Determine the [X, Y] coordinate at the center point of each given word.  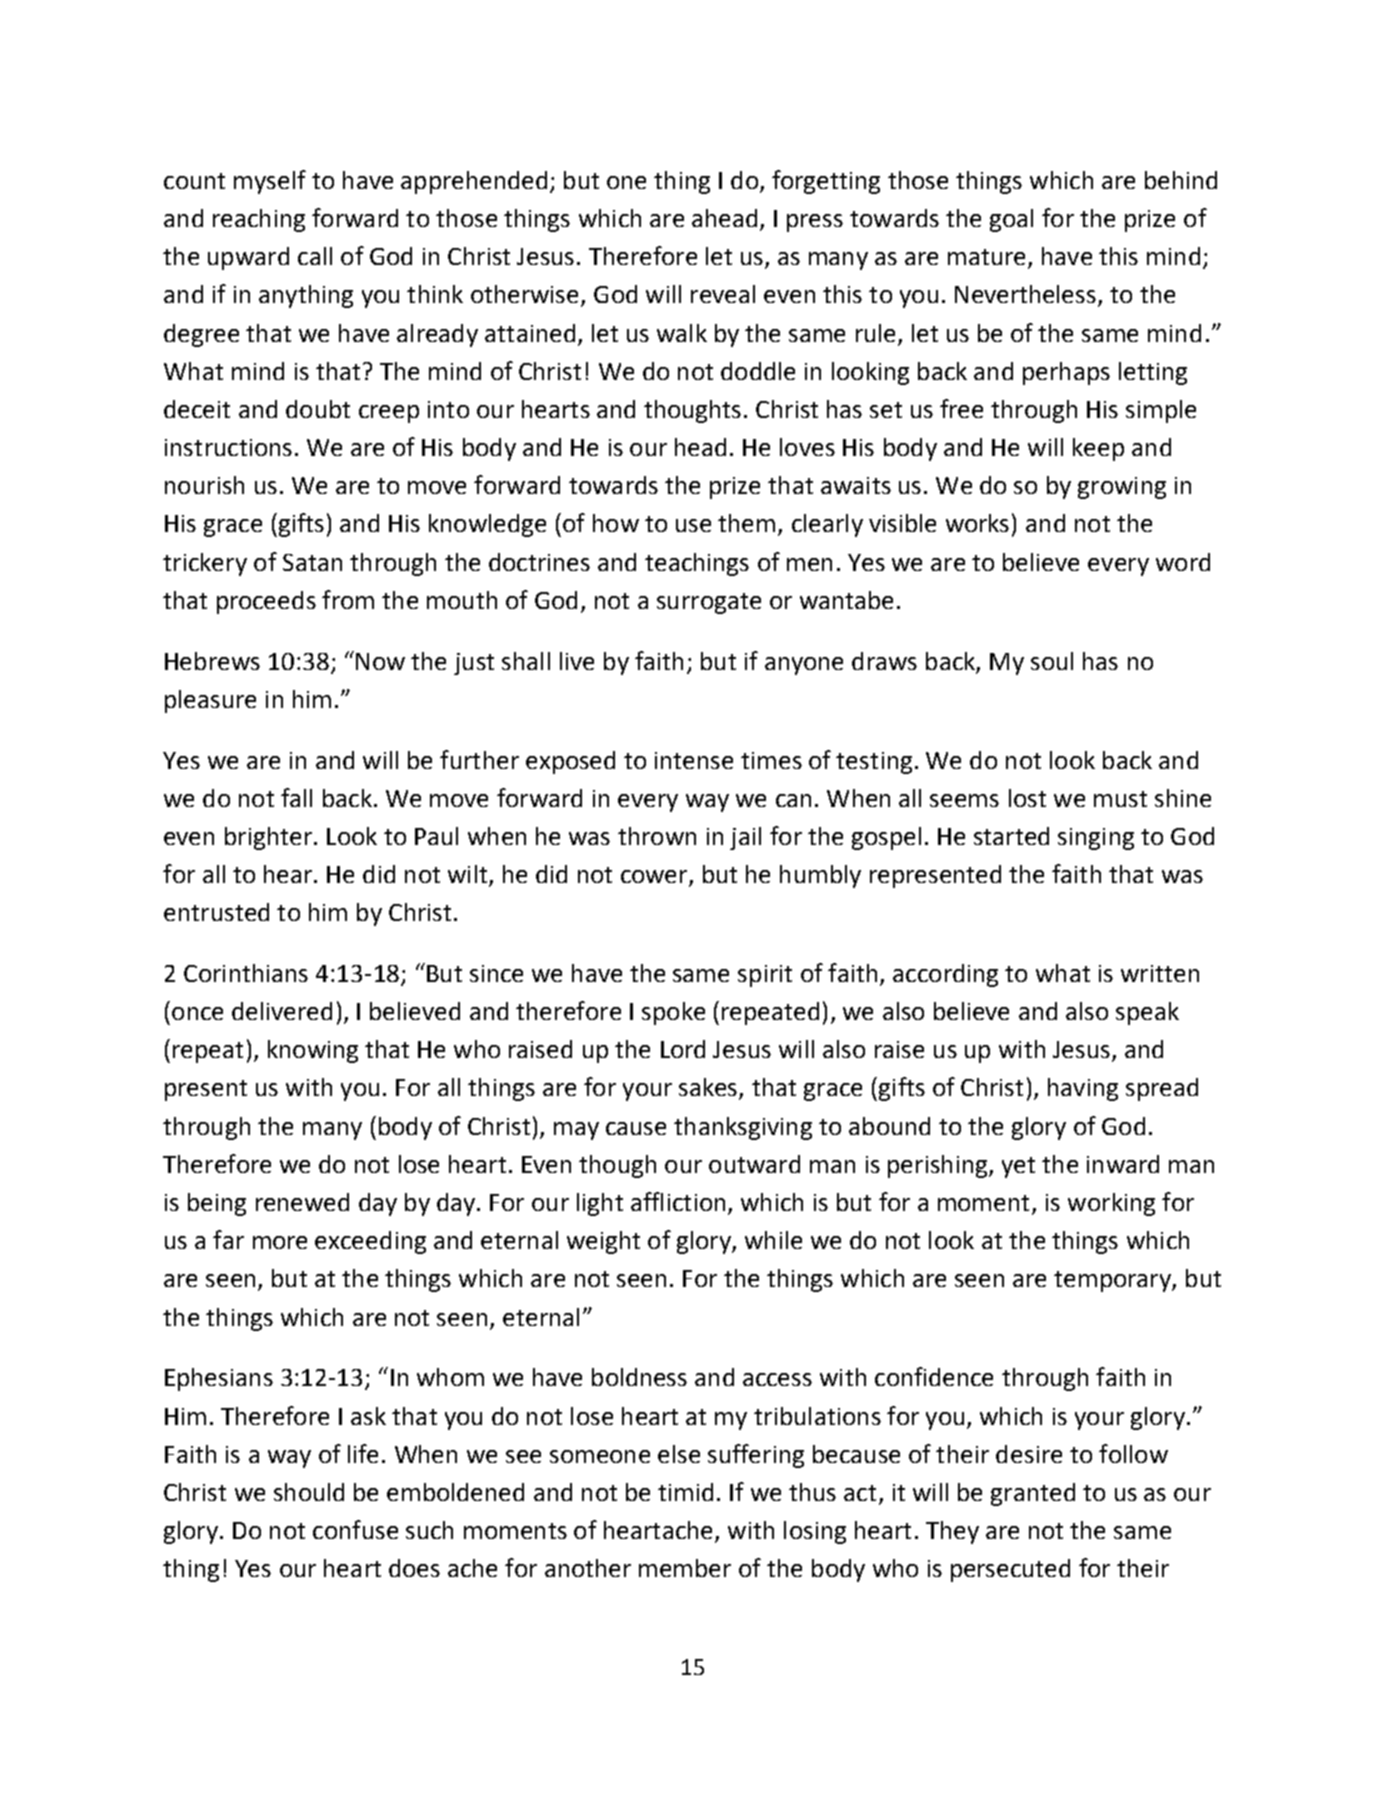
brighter [268, 838]
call [315, 256]
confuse [355, 1529]
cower [655, 878]
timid [685, 1492]
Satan [312, 562]
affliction [678, 1201]
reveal [723, 294]
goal [1011, 220]
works [977, 523]
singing [1096, 839]
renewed [302, 1202]
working [1111, 1204]
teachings [697, 564]
